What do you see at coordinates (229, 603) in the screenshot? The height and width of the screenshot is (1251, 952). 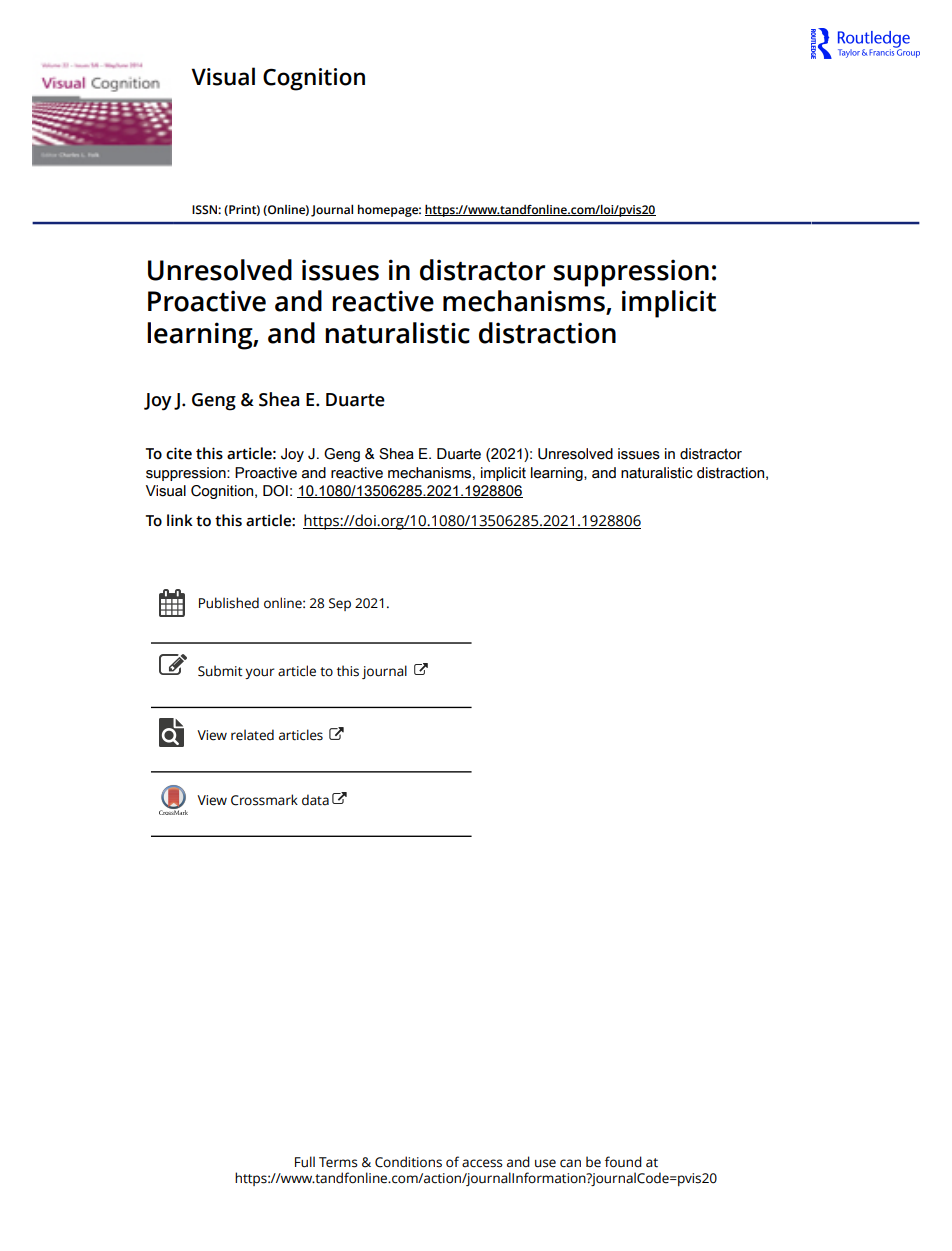 I see `Published` at bounding box center [229, 603].
